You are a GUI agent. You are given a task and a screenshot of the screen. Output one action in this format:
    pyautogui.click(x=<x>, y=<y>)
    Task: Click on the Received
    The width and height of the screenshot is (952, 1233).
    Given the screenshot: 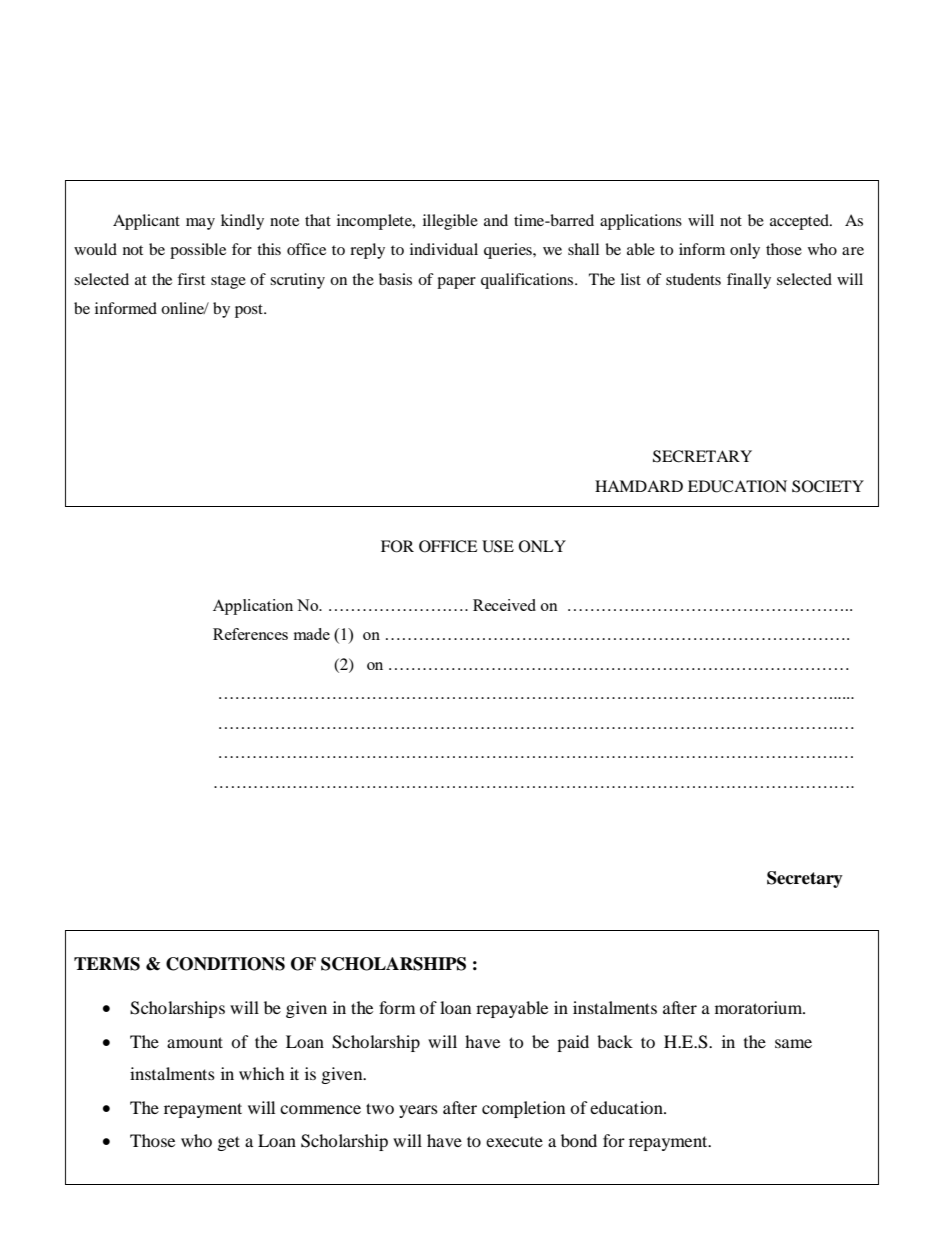 What is the action you would take?
    pyautogui.click(x=504, y=605)
